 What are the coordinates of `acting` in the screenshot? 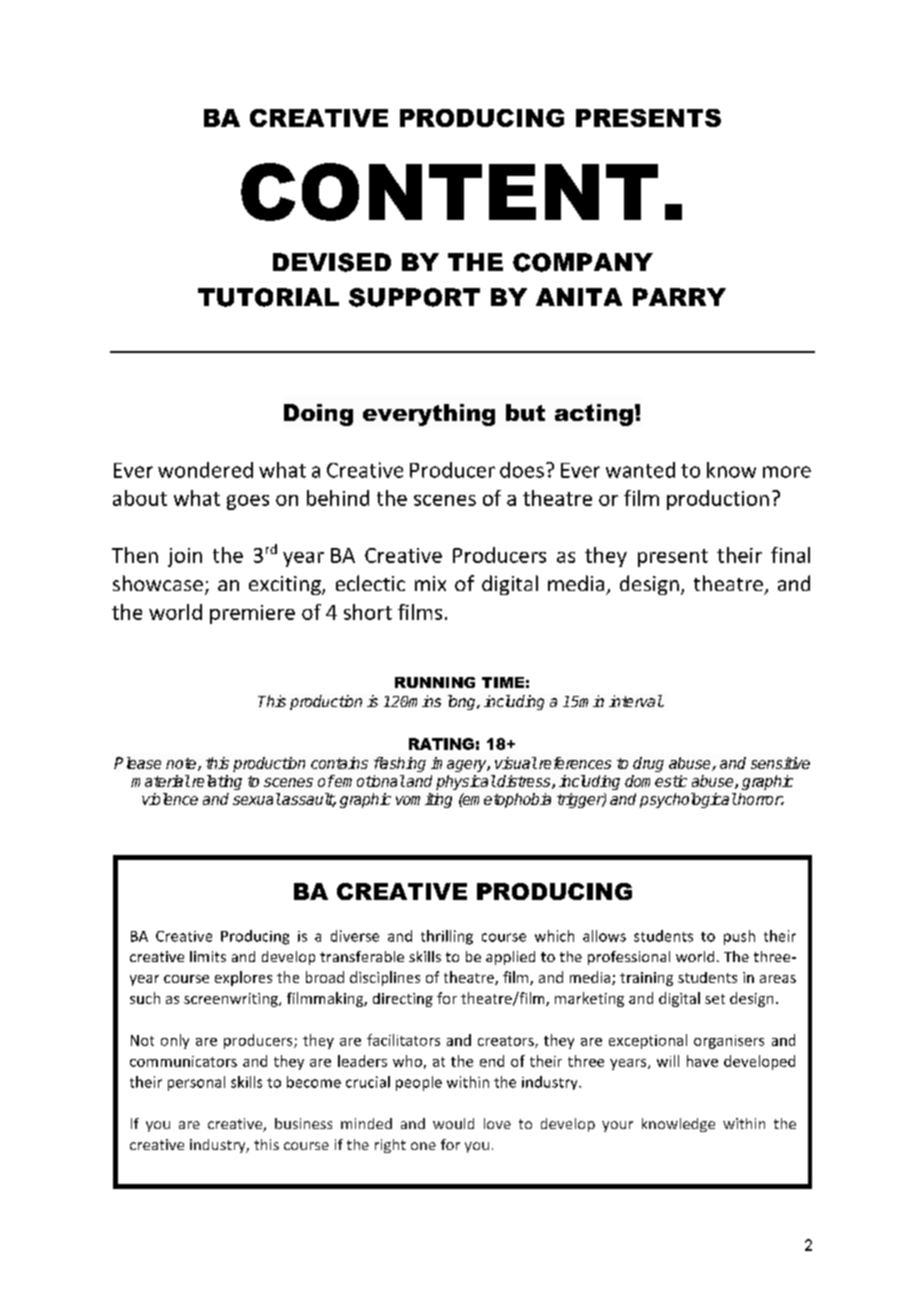 It's located at (594, 415).
